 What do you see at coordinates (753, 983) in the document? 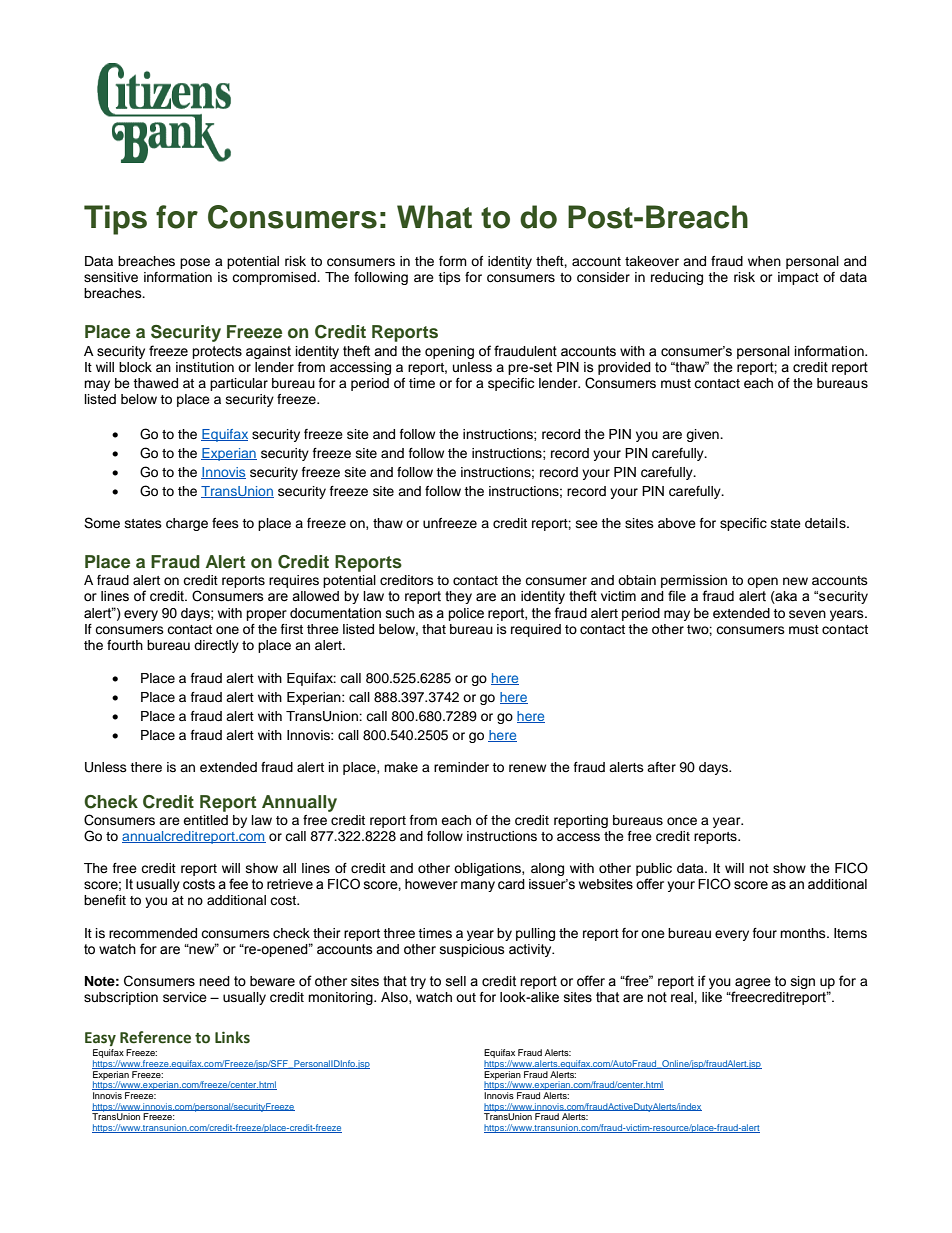
I see `agree` at bounding box center [753, 983].
